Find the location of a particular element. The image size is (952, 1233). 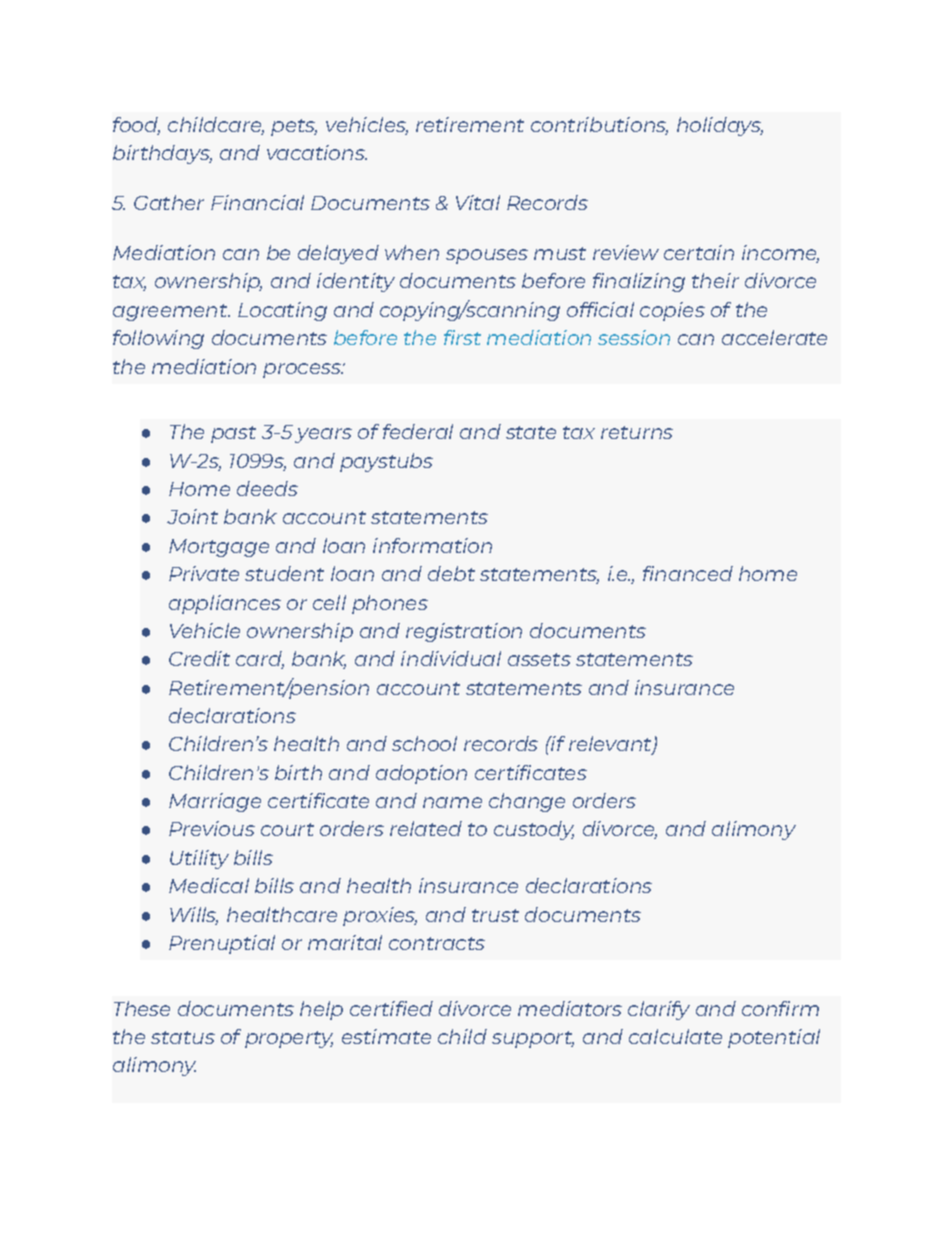

Vital is located at coordinates (478, 202).
